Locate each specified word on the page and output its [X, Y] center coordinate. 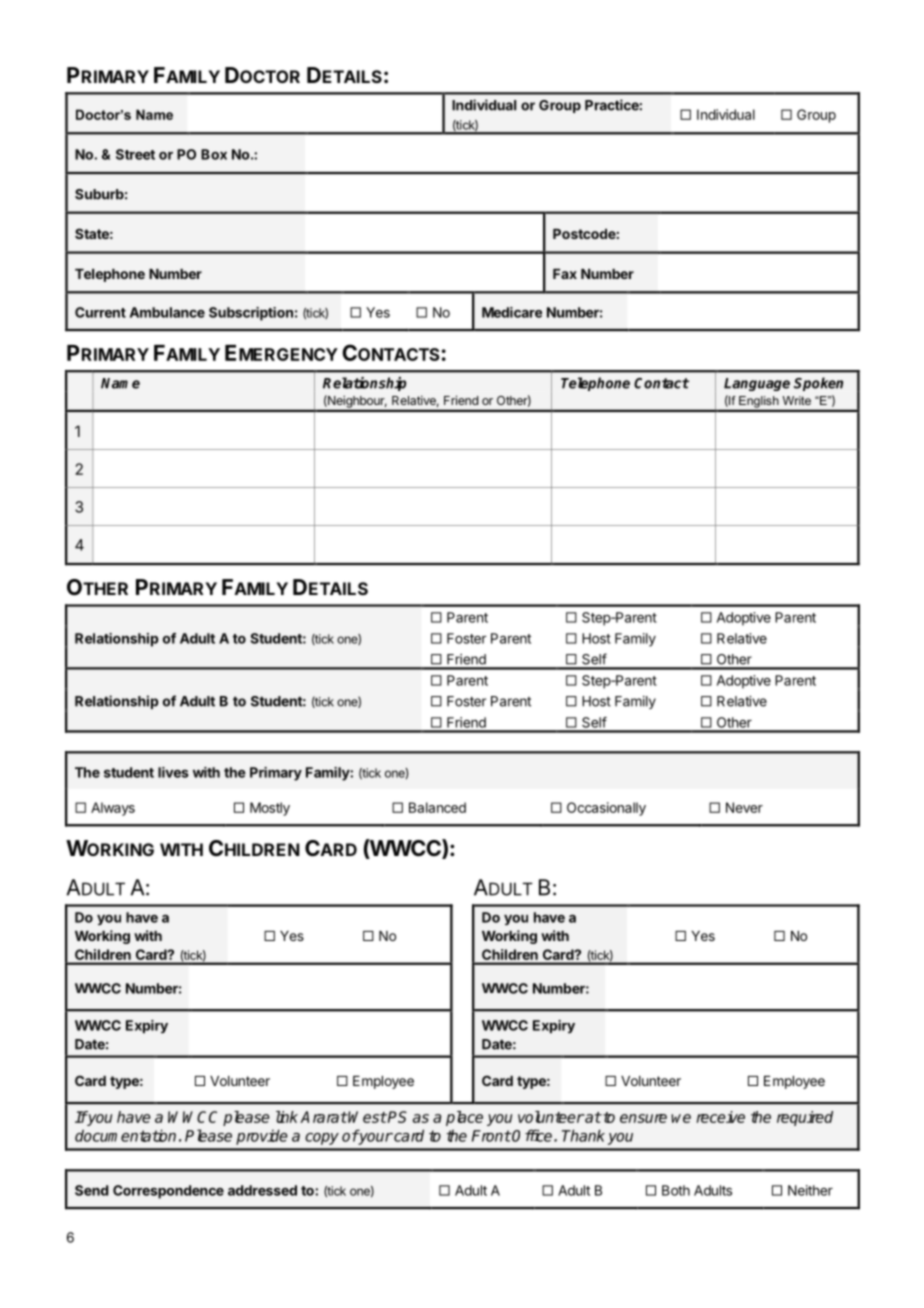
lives [173, 772]
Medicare [512, 312]
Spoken [818, 384]
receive [720, 1117]
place [464, 1118]
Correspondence [168, 1192]
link [287, 1117]
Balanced [437, 807]
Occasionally [606, 809]
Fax [565, 274]
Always [113, 809]
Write [796, 400]
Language [757, 384]
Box [214, 154]
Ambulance [167, 312]
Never [744, 807]
